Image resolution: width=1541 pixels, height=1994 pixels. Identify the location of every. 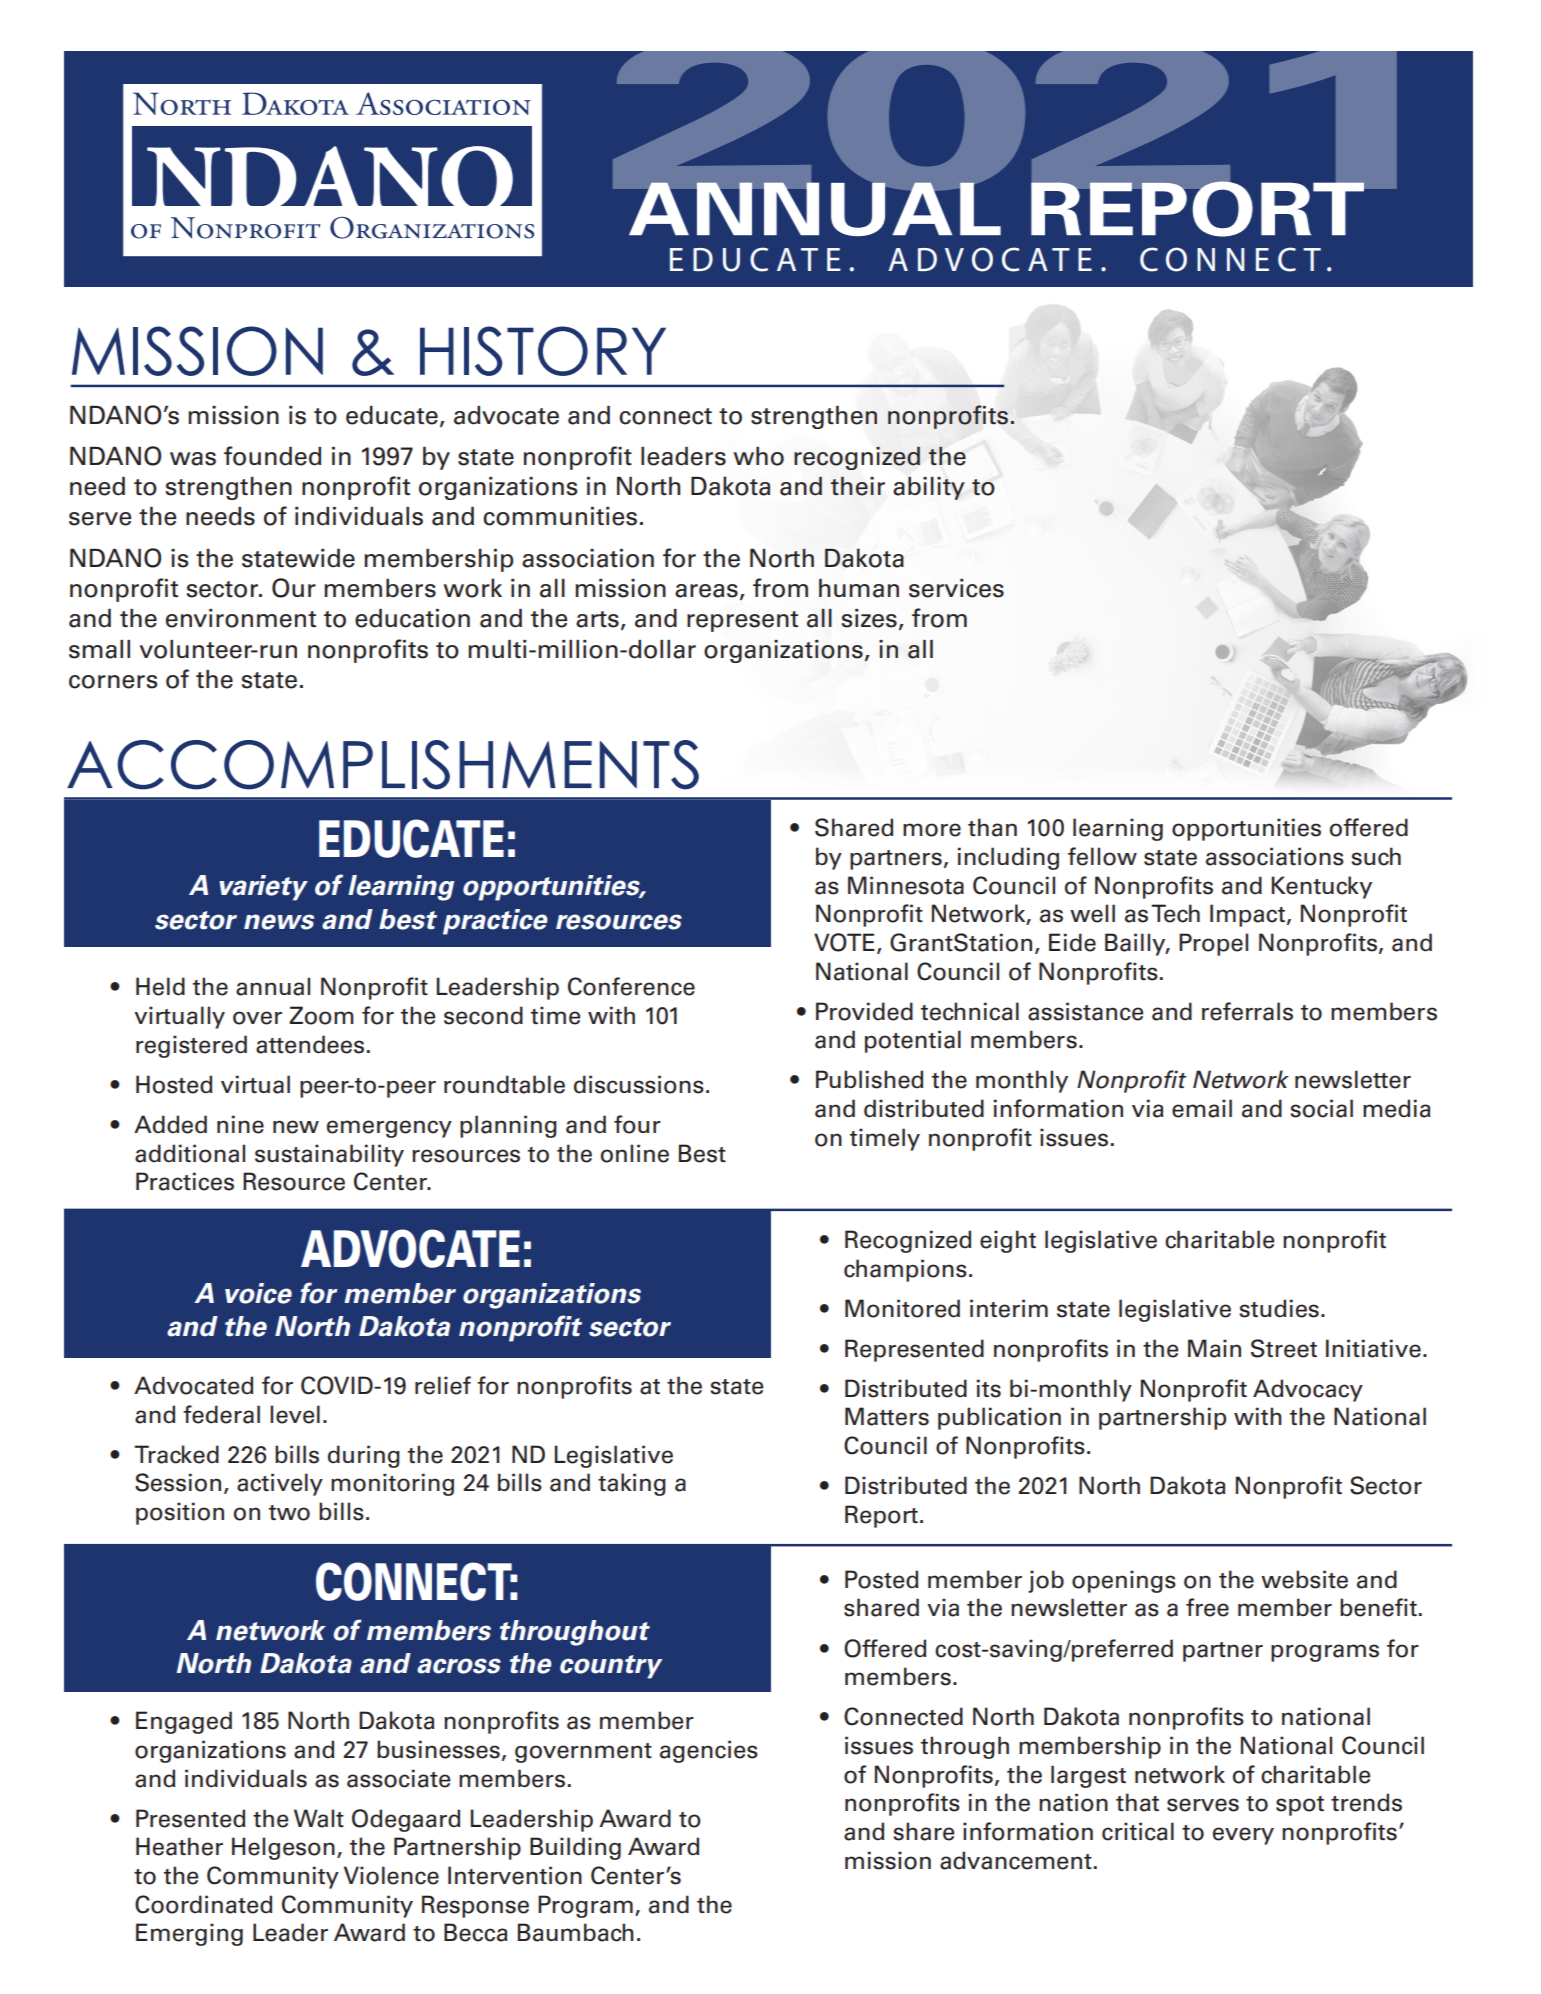
(1243, 1836).
